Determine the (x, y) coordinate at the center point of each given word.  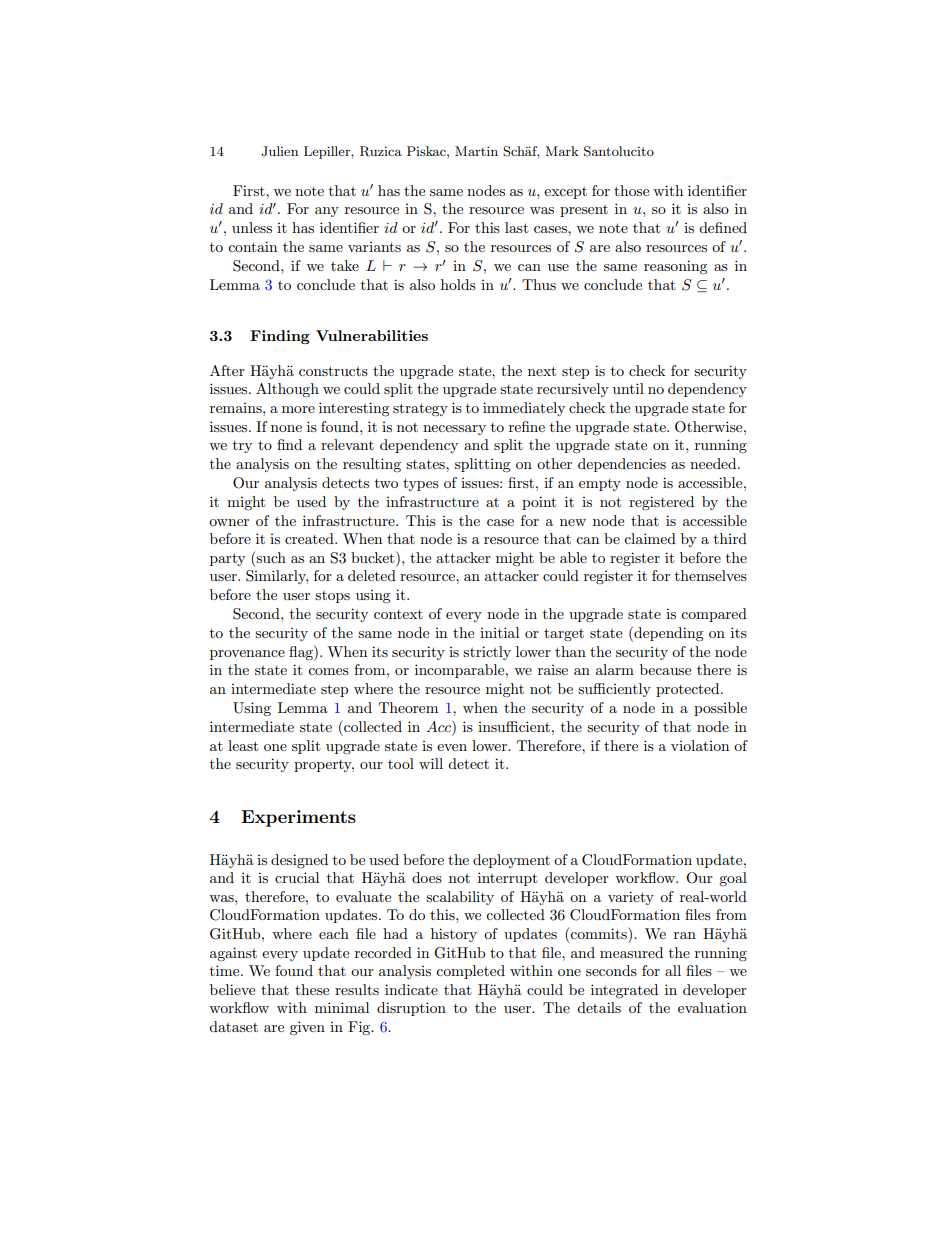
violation (700, 745)
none (286, 428)
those (631, 190)
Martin (476, 151)
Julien (279, 151)
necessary (454, 430)
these (312, 989)
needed (714, 463)
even (452, 747)
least (243, 745)
